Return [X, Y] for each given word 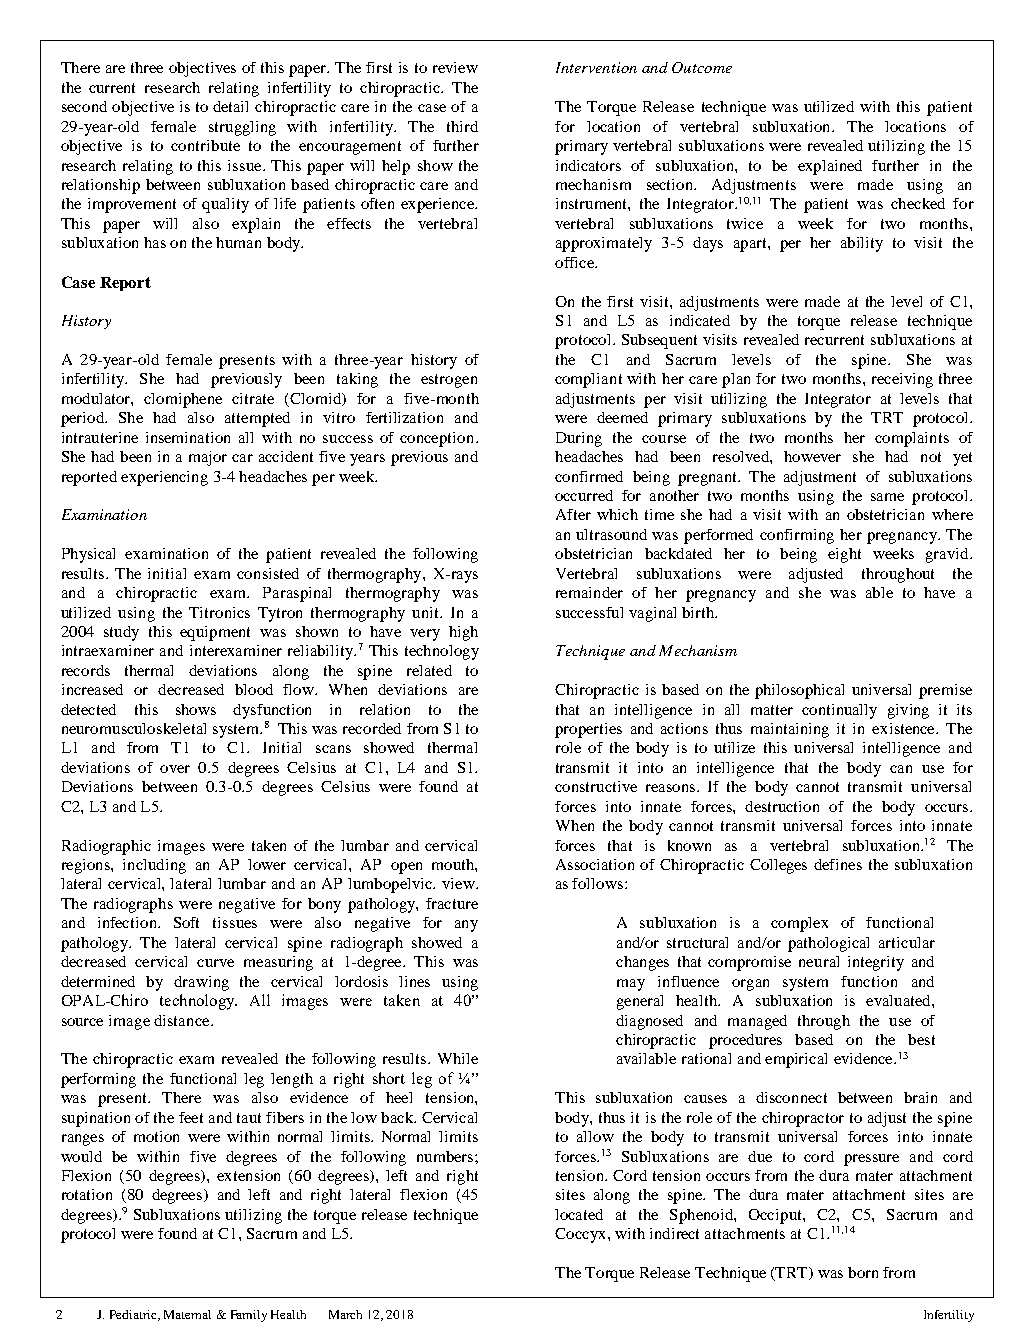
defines [838, 864]
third [462, 126]
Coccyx [582, 1235]
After [573, 514]
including [154, 866]
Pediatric [134, 1315]
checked [918, 203]
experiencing [164, 478]
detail [230, 106]
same [887, 497]
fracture [452, 903]
